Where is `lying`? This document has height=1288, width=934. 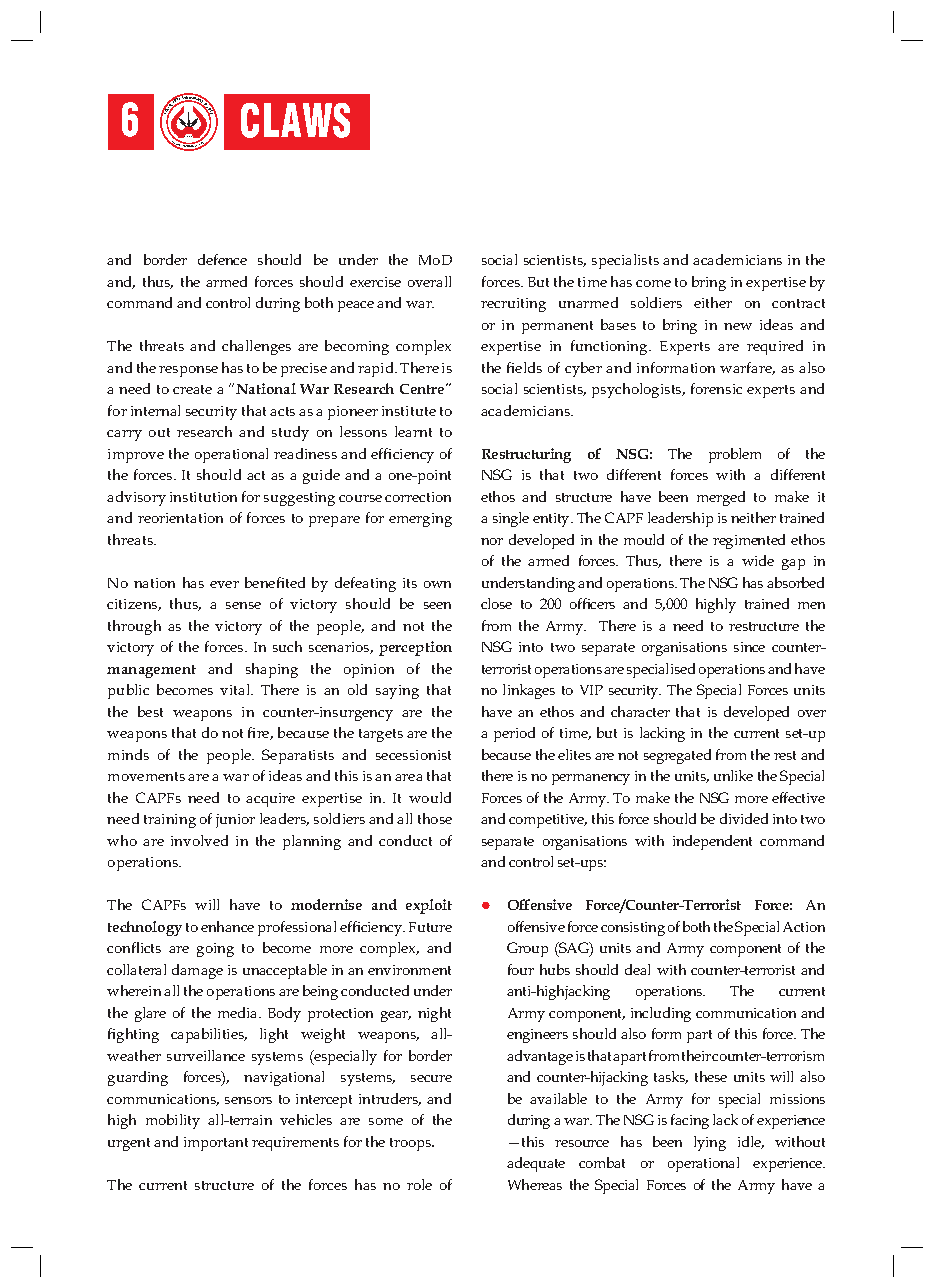
lying is located at coordinates (710, 1143).
